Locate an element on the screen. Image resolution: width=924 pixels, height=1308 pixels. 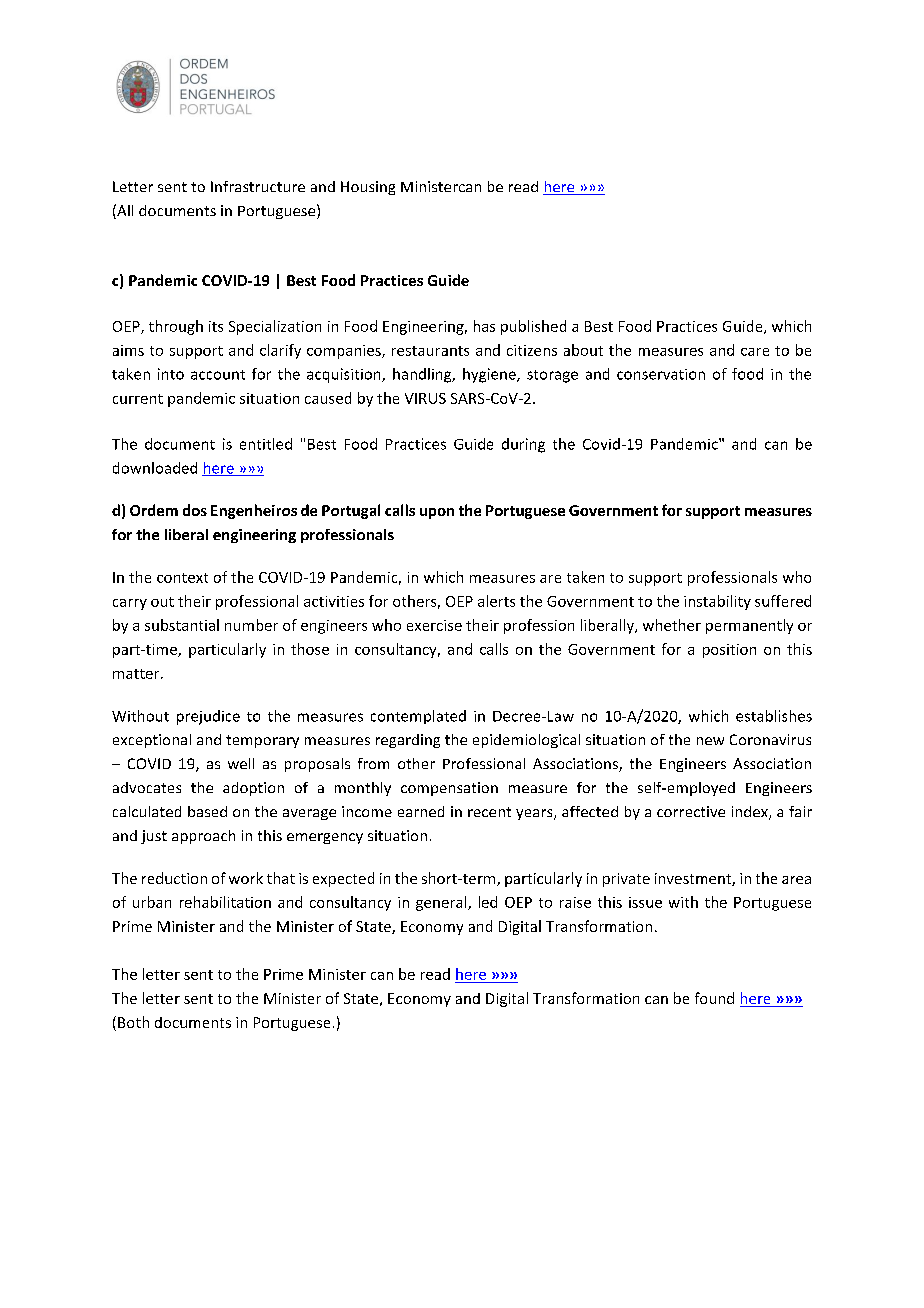
upon is located at coordinates (437, 513).
